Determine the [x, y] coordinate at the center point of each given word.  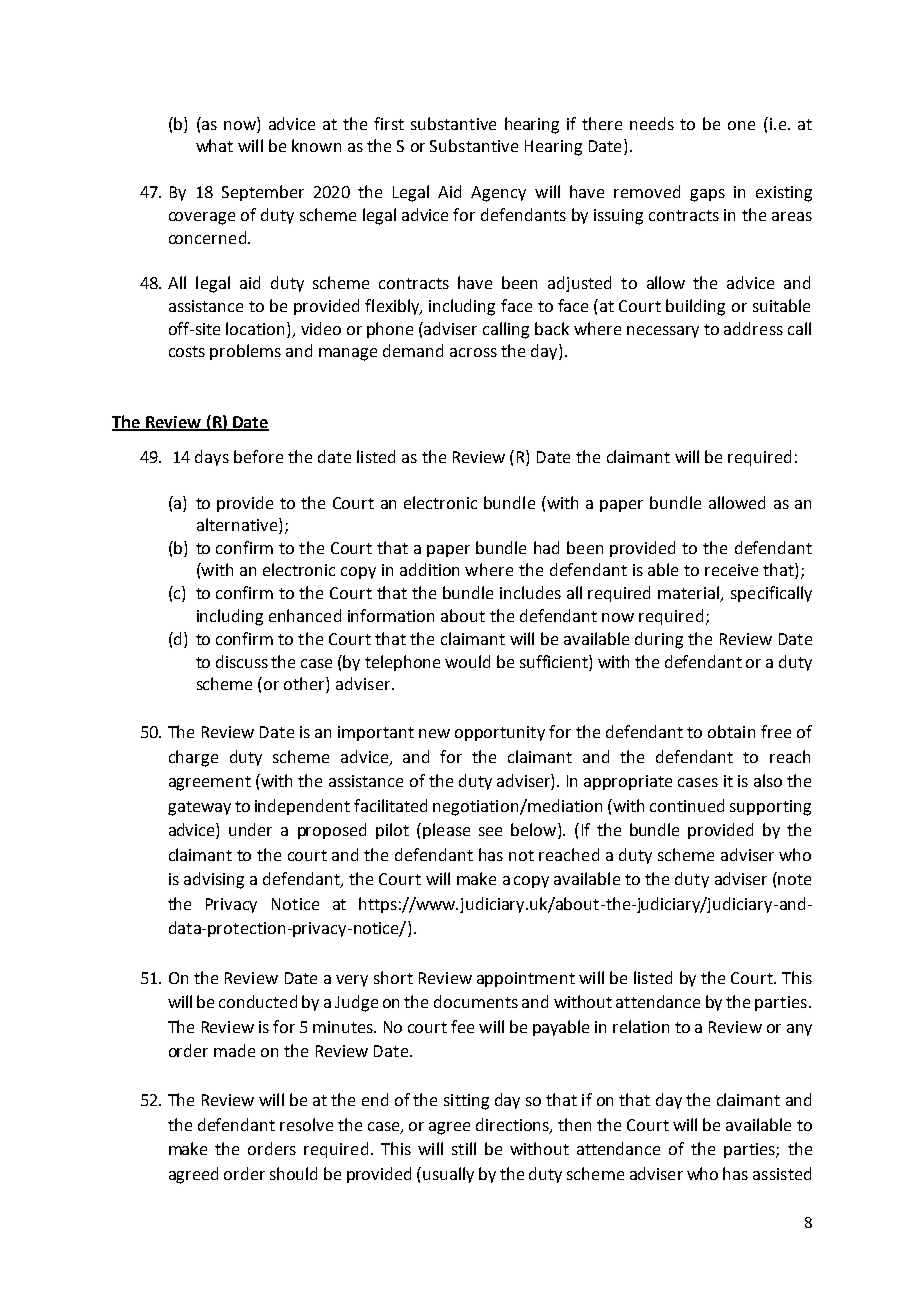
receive [731, 570]
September [263, 193]
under [250, 829]
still [464, 1148]
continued [687, 805]
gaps [707, 195]
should [293, 1173]
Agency [498, 194]
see [490, 831]
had [546, 547]
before [258, 456]
